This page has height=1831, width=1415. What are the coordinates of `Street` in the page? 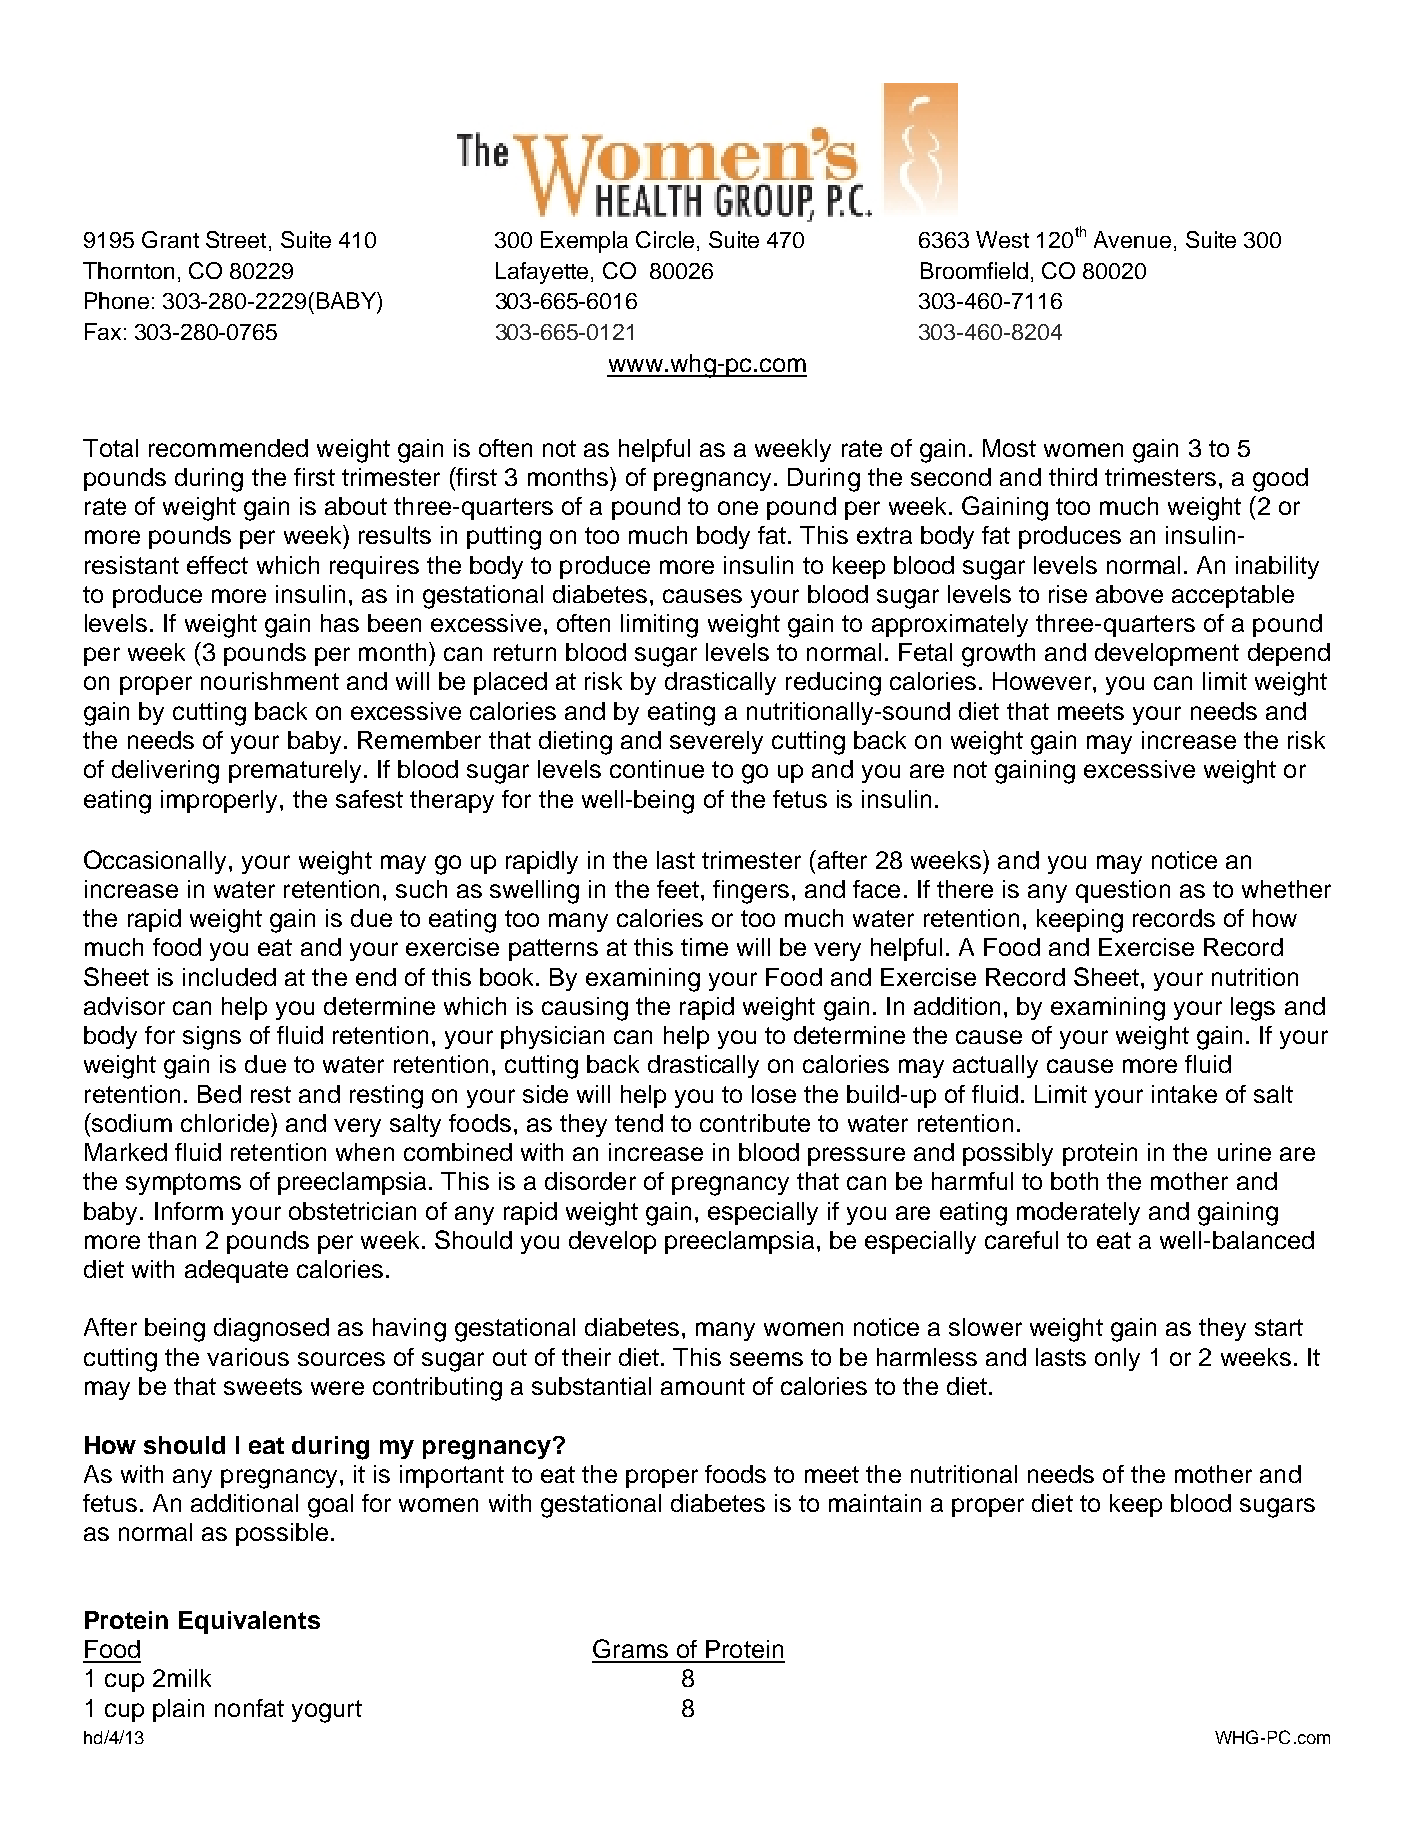 It's located at (236, 239).
